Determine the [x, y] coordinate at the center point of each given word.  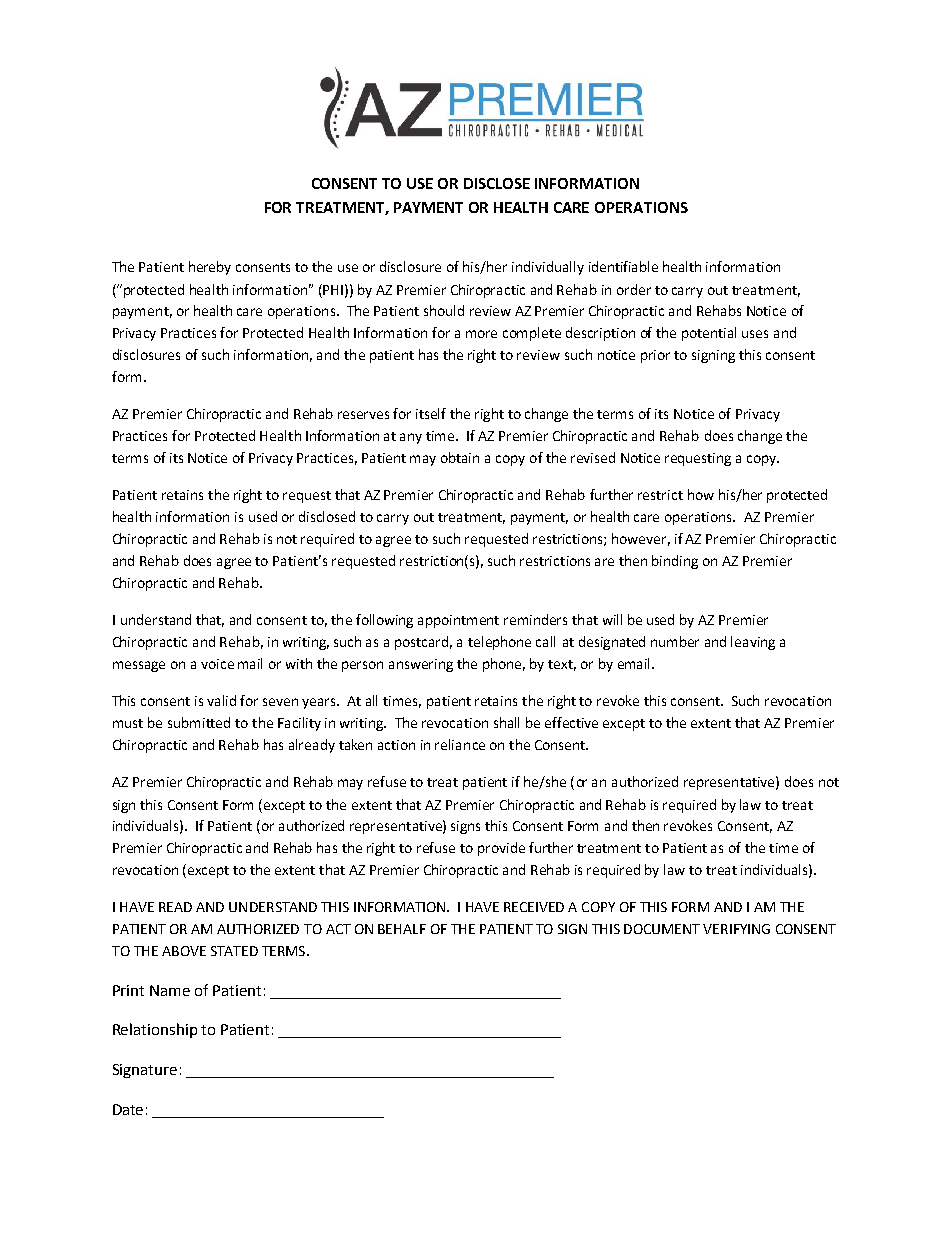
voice [217, 664]
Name [170, 990]
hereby [210, 268]
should [444, 310]
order [634, 289]
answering [421, 665]
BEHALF [402, 929]
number [675, 641]
